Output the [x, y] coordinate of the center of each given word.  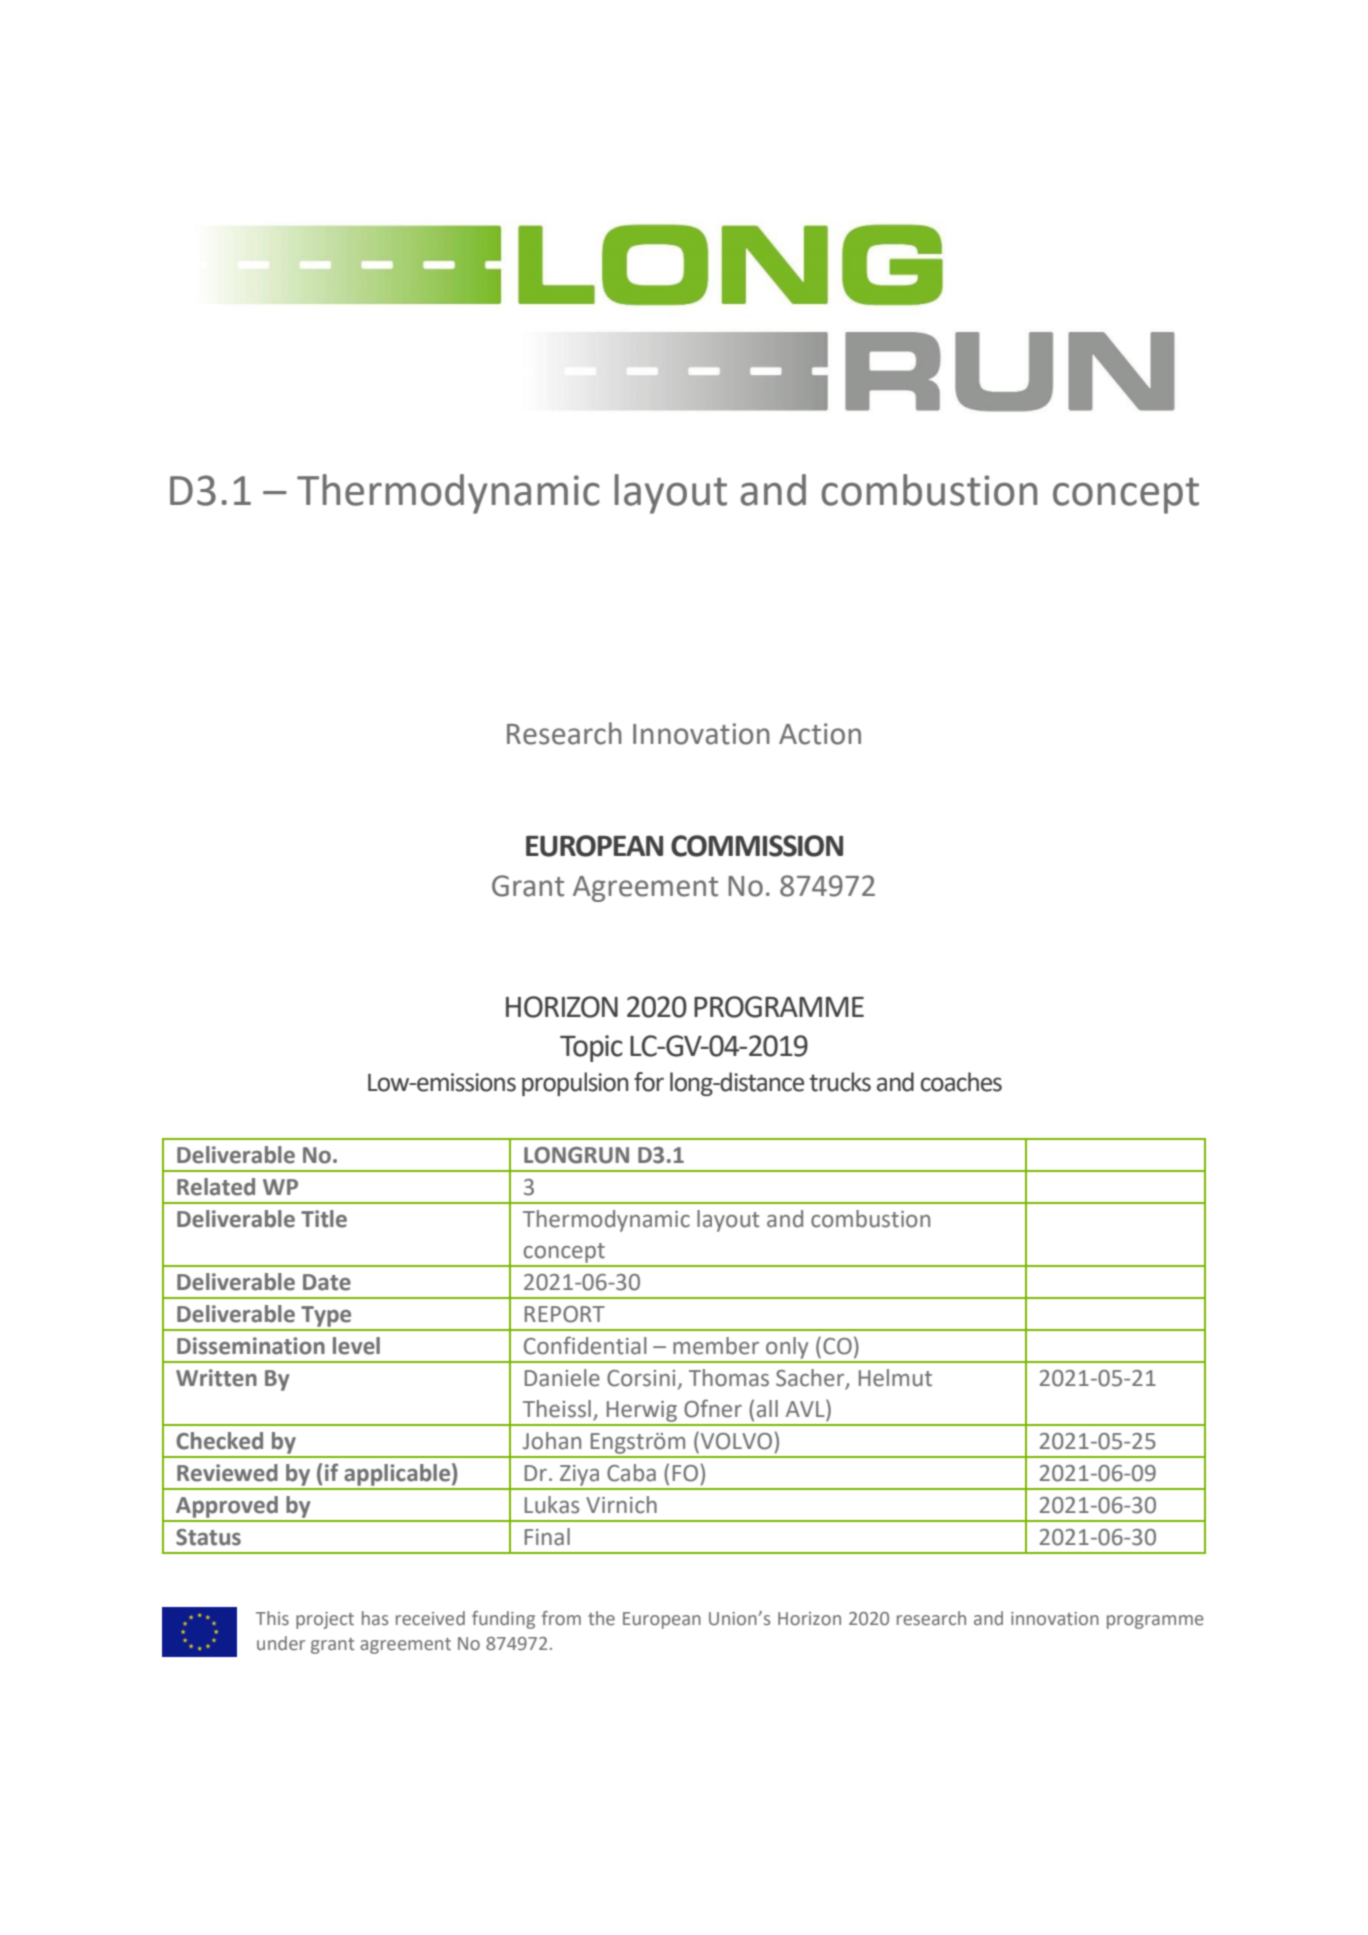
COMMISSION [757, 846]
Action [820, 734]
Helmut [895, 1378]
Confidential [585, 1345]
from [561, 1618]
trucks [840, 1082]
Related [216, 1187]
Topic [591, 1048]
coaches [961, 1082]
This [272, 1618]
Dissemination [251, 1346]
